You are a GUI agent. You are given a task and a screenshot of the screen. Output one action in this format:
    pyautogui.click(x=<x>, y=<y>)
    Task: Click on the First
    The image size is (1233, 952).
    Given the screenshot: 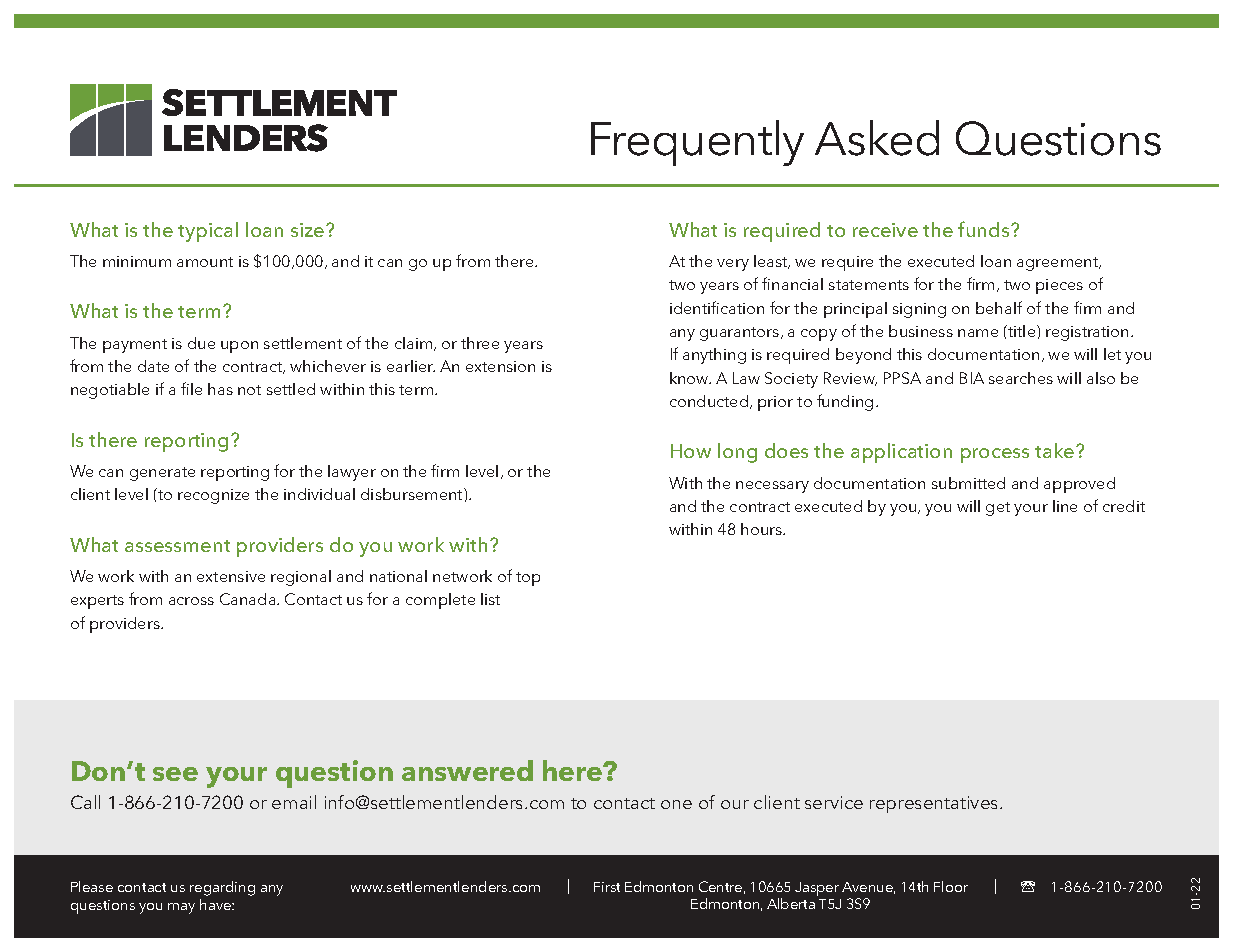 What is the action you would take?
    pyautogui.click(x=607, y=887)
